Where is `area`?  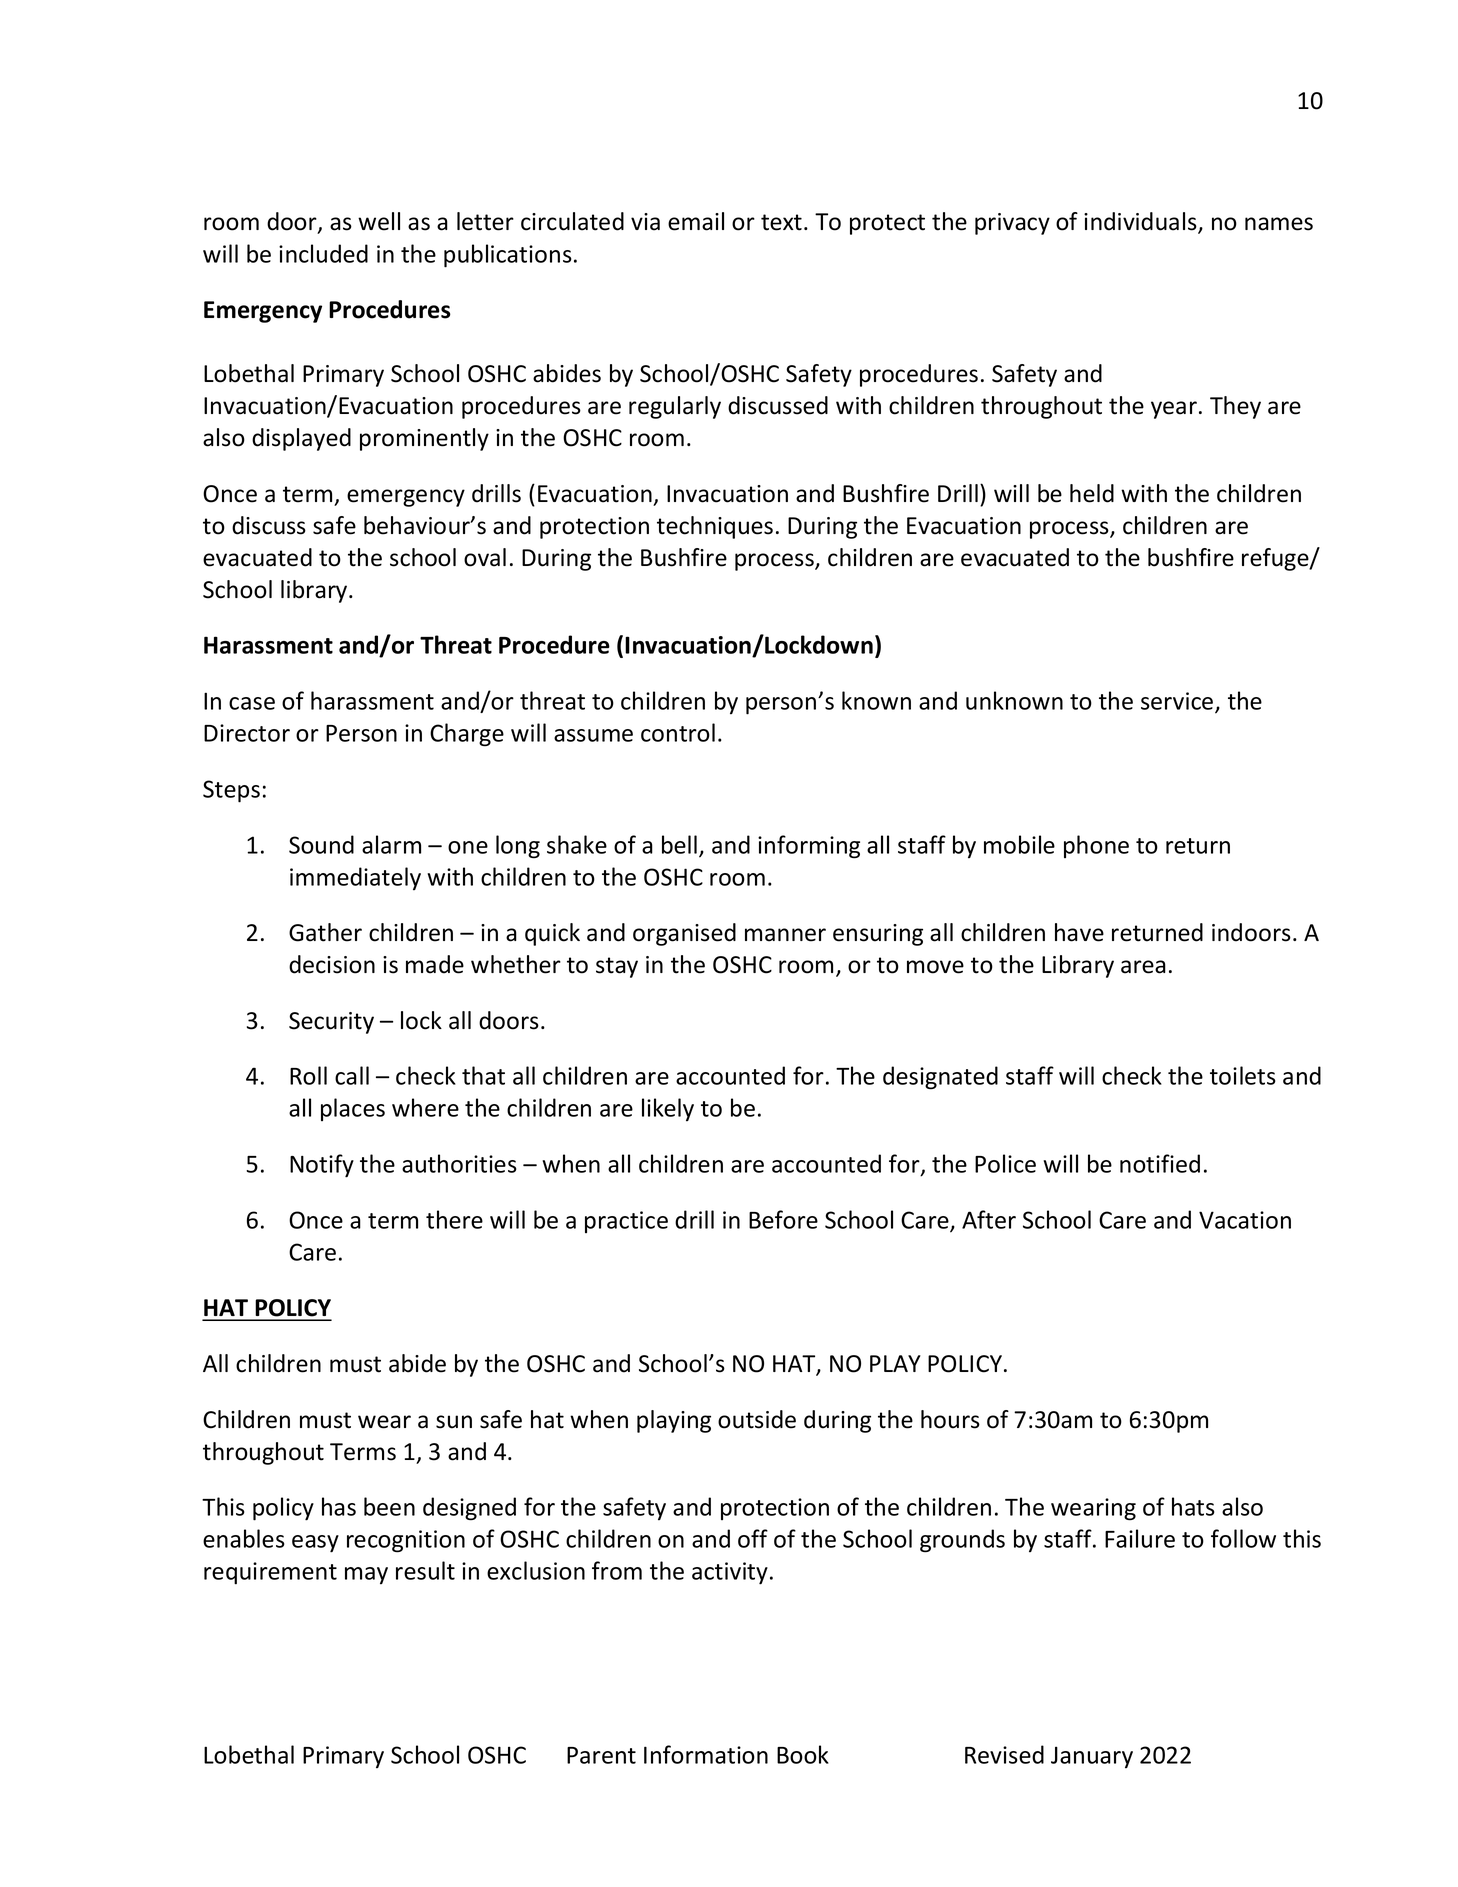
area is located at coordinates (1143, 967).
